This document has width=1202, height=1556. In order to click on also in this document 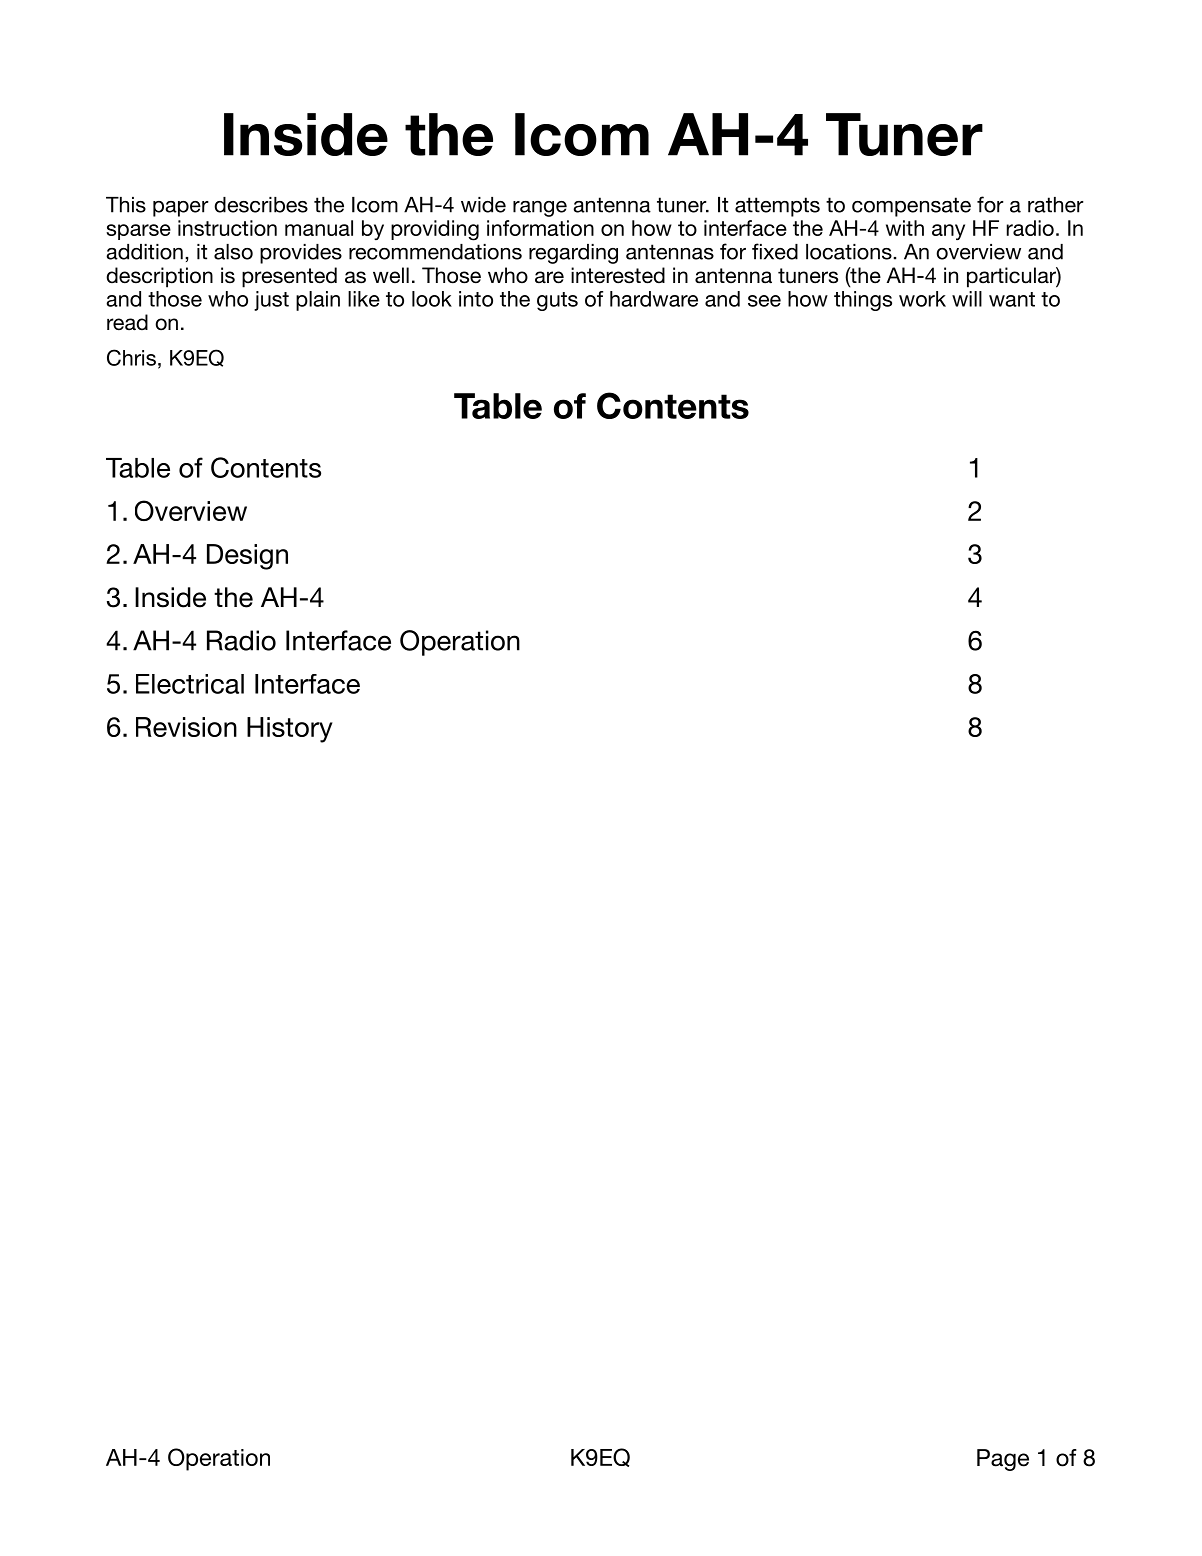, I will do `click(233, 252)`.
